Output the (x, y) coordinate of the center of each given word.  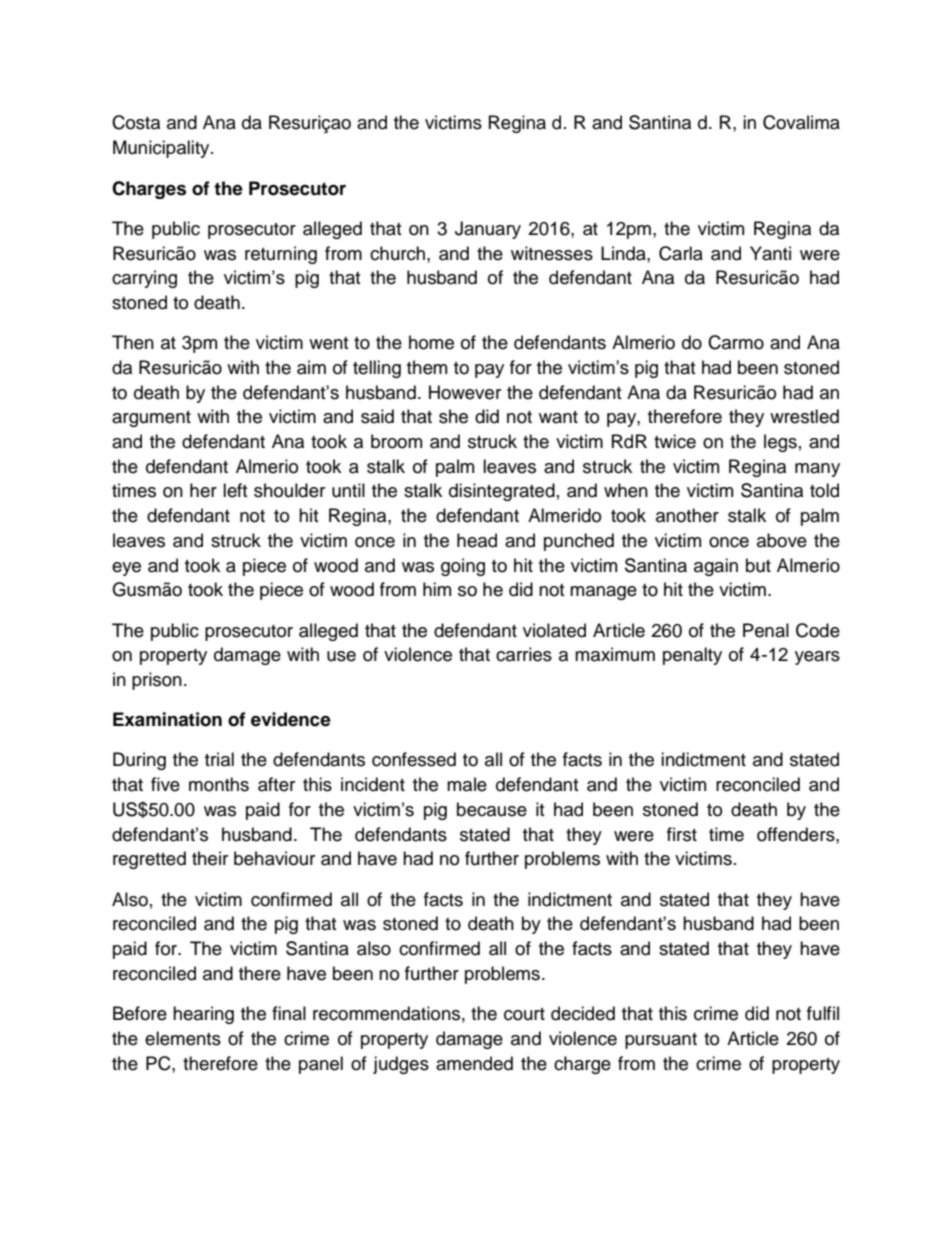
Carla (681, 253)
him (437, 589)
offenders (797, 834)
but (758, 565)
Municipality (162, 149)
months (219, 784)
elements (183, 1038)
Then (133, 342)
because (492, 809)
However (465, 392)
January (488, 230)
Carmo (736, 342)
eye (126, 569)
